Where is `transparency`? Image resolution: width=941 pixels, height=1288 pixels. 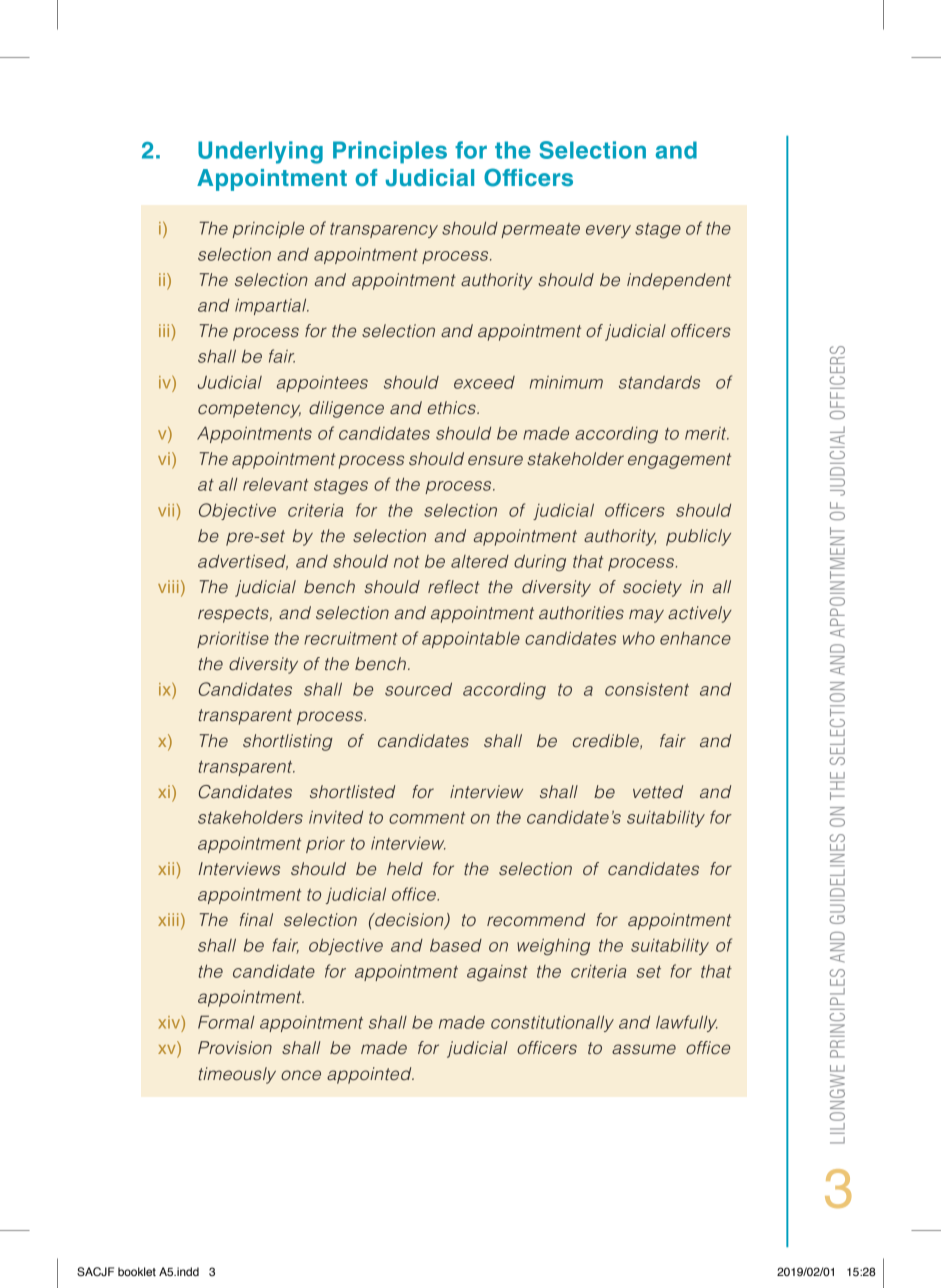
transparency is located at coordinates (384, 230).
